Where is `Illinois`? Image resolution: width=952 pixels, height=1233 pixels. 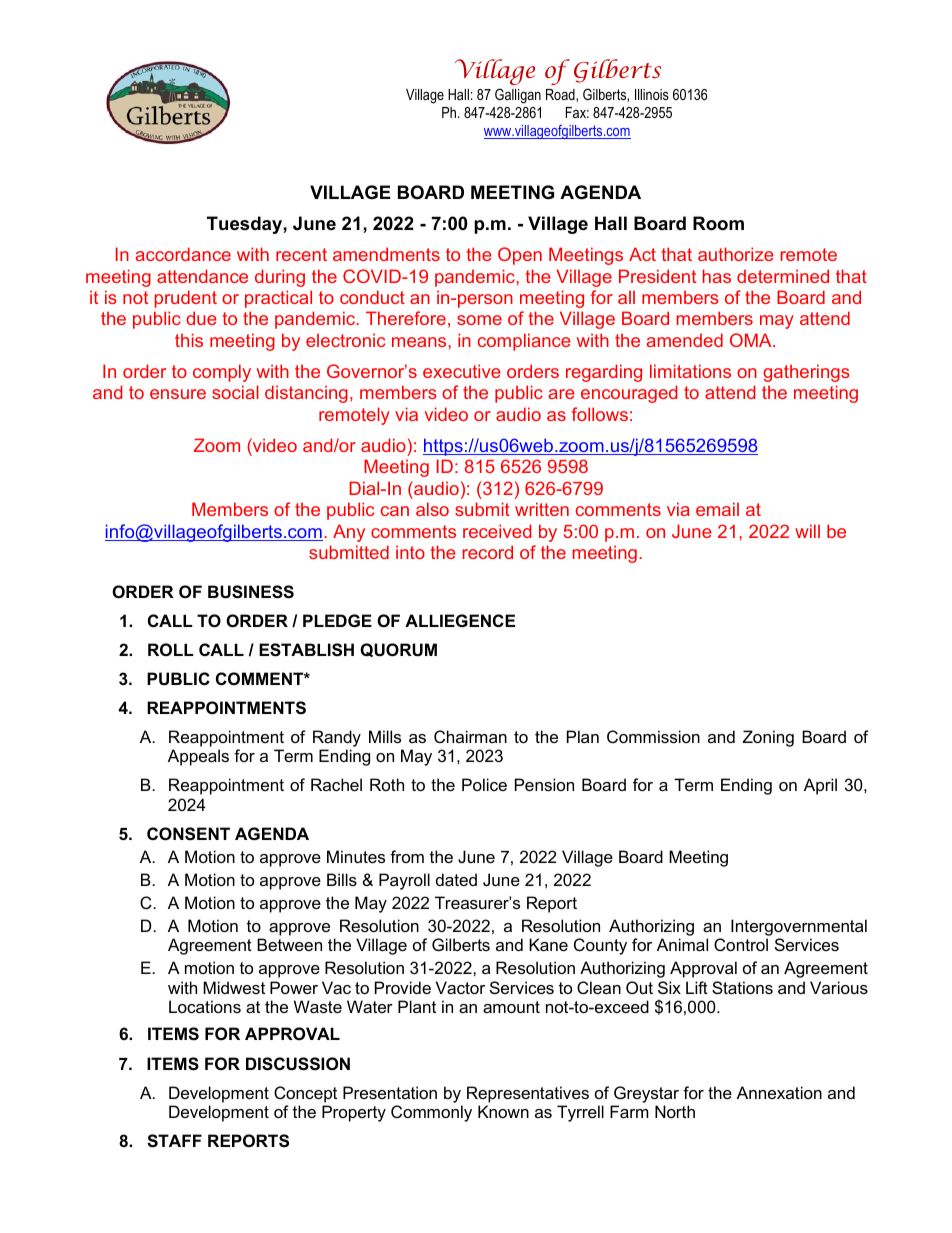
Illinois is located at coordinates (652, 94).
